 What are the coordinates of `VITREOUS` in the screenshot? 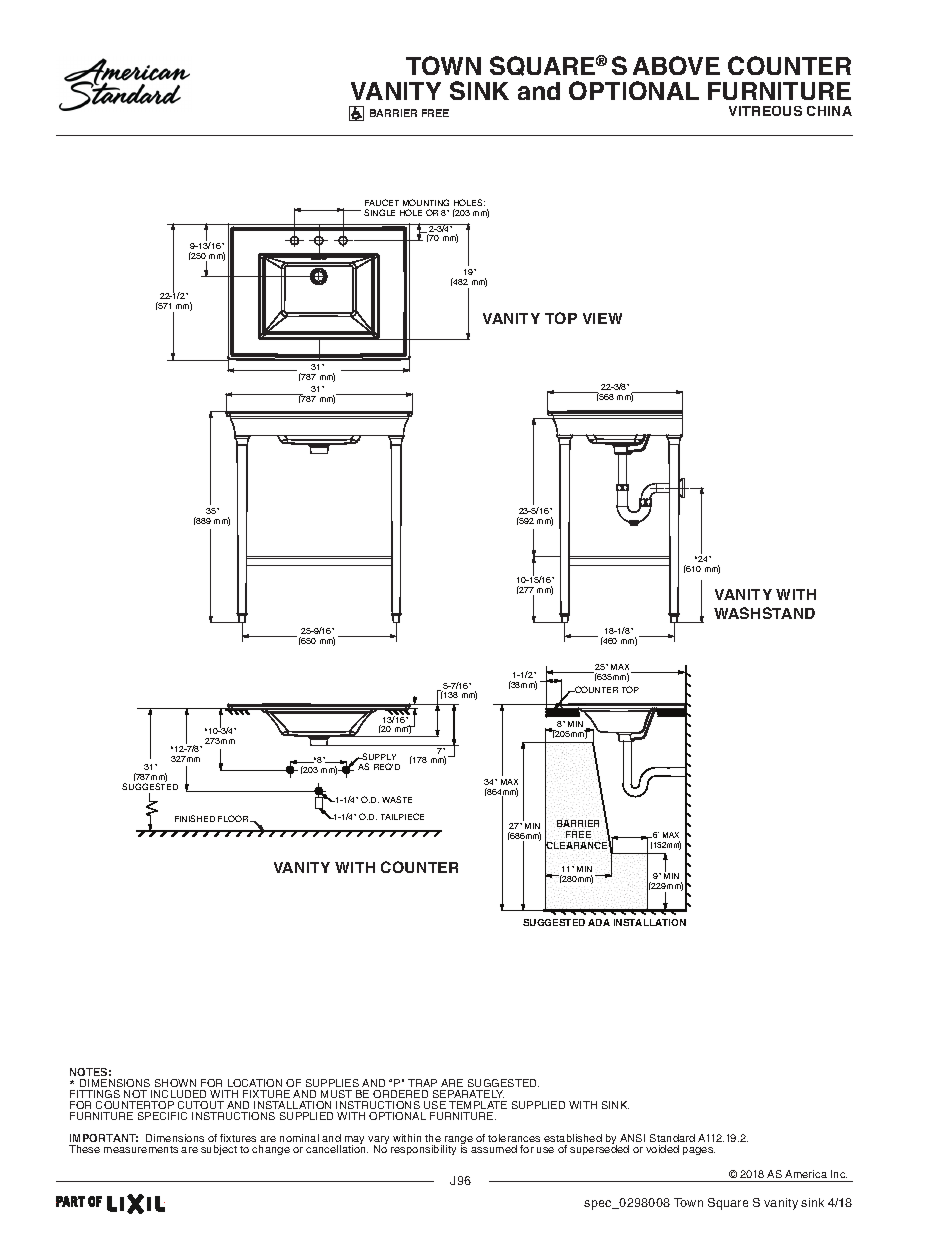 It's located at (765, 111).
